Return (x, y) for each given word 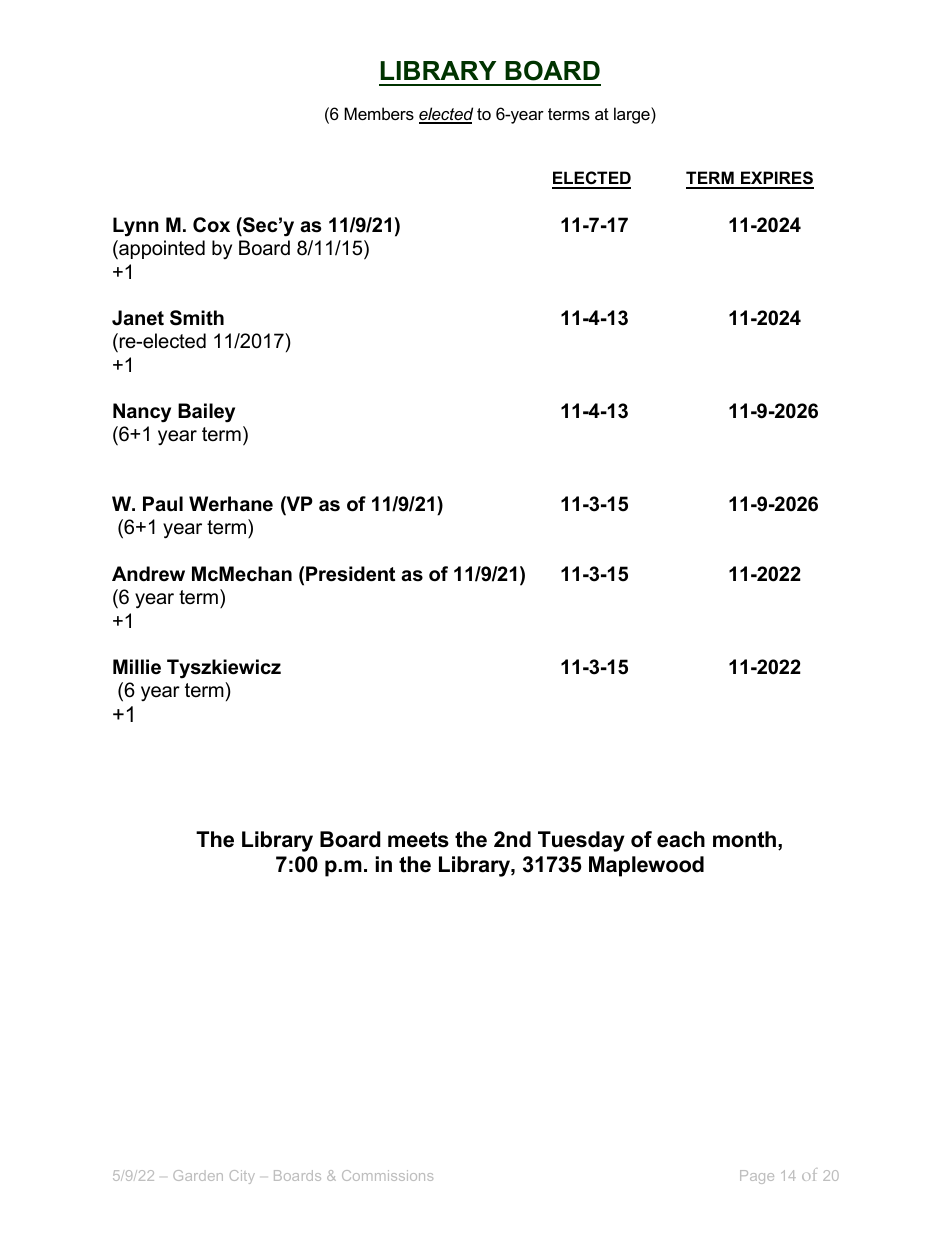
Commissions (387, 1175)
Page (757, 1177)
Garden (198, 1175)
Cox (211, 225)
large (633, 115)
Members (379, 113)
